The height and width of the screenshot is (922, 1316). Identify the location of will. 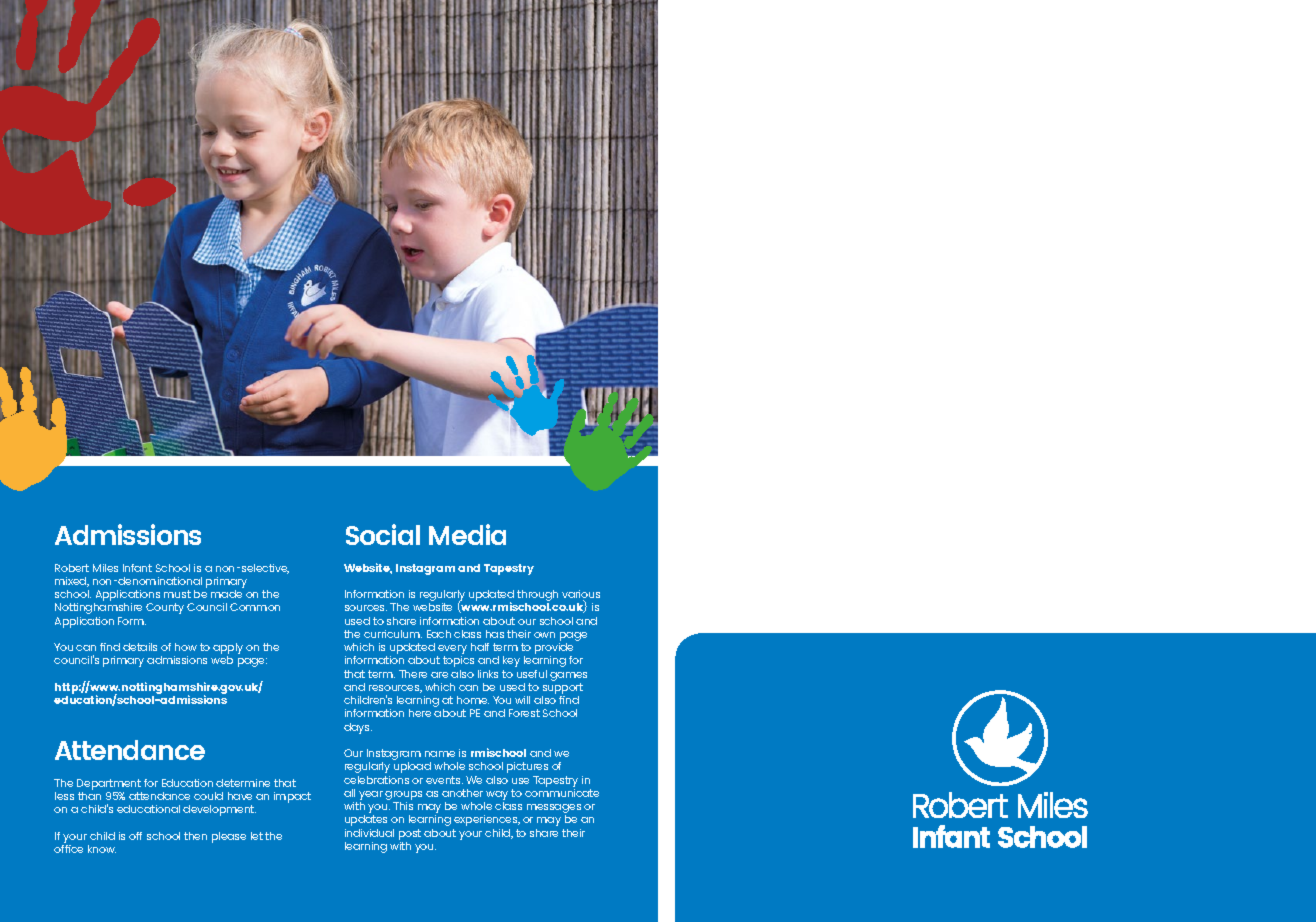
(522, 700).
